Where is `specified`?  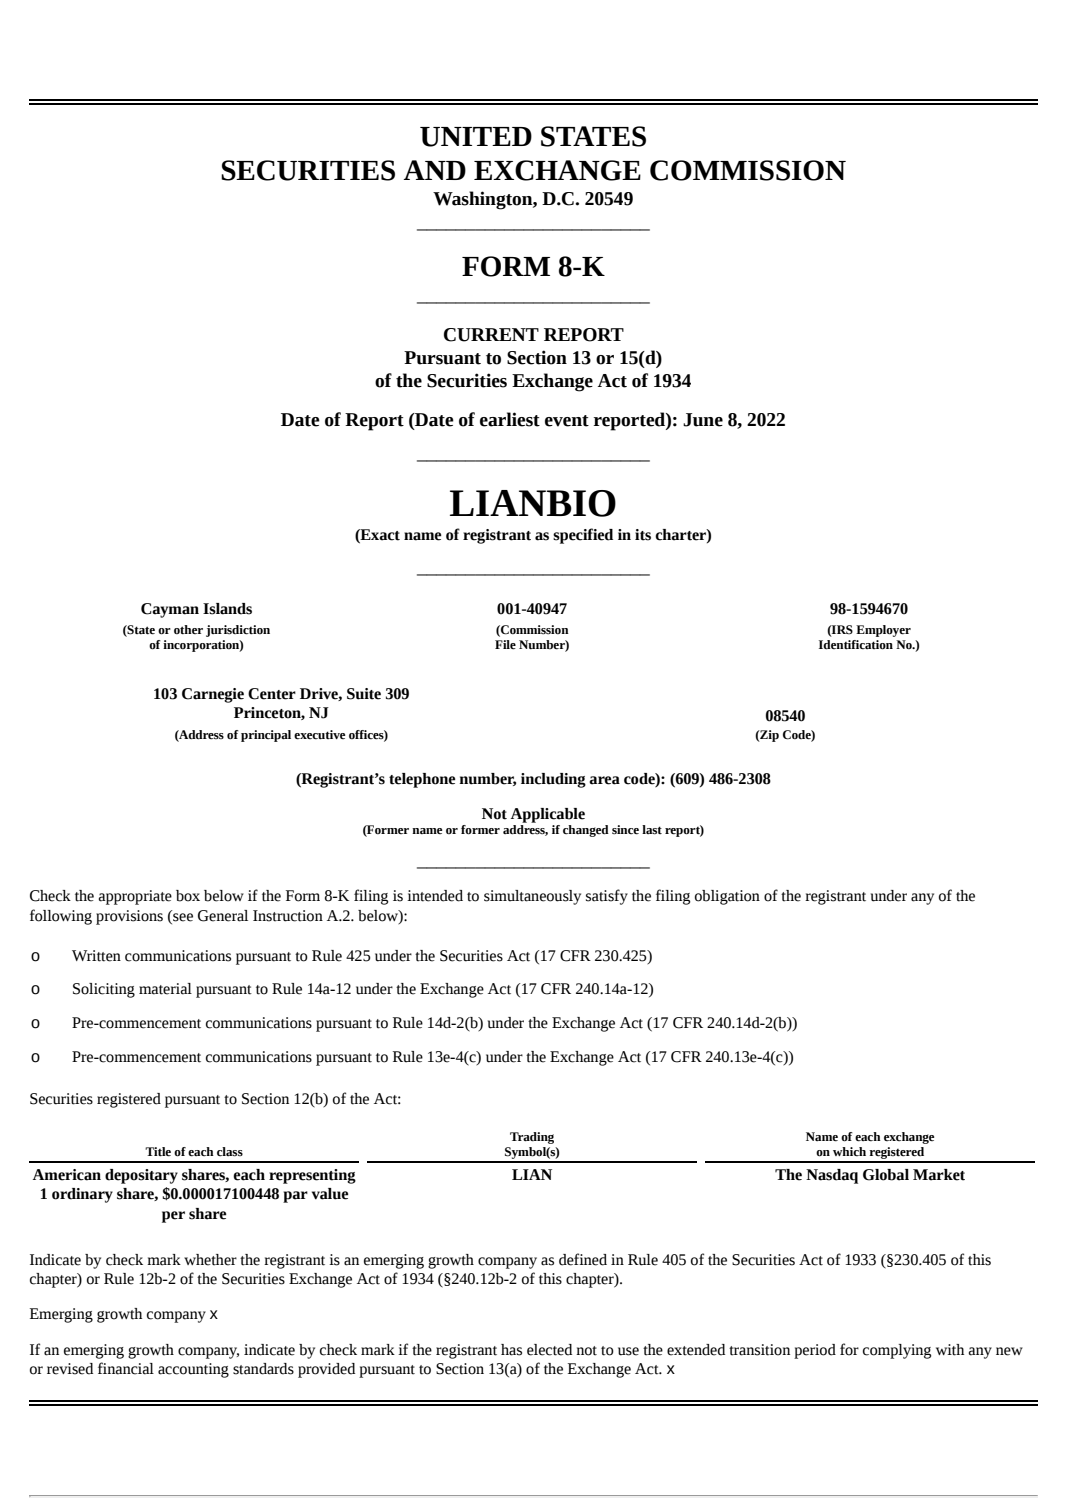
specified is located at coordinates (583, 536).
